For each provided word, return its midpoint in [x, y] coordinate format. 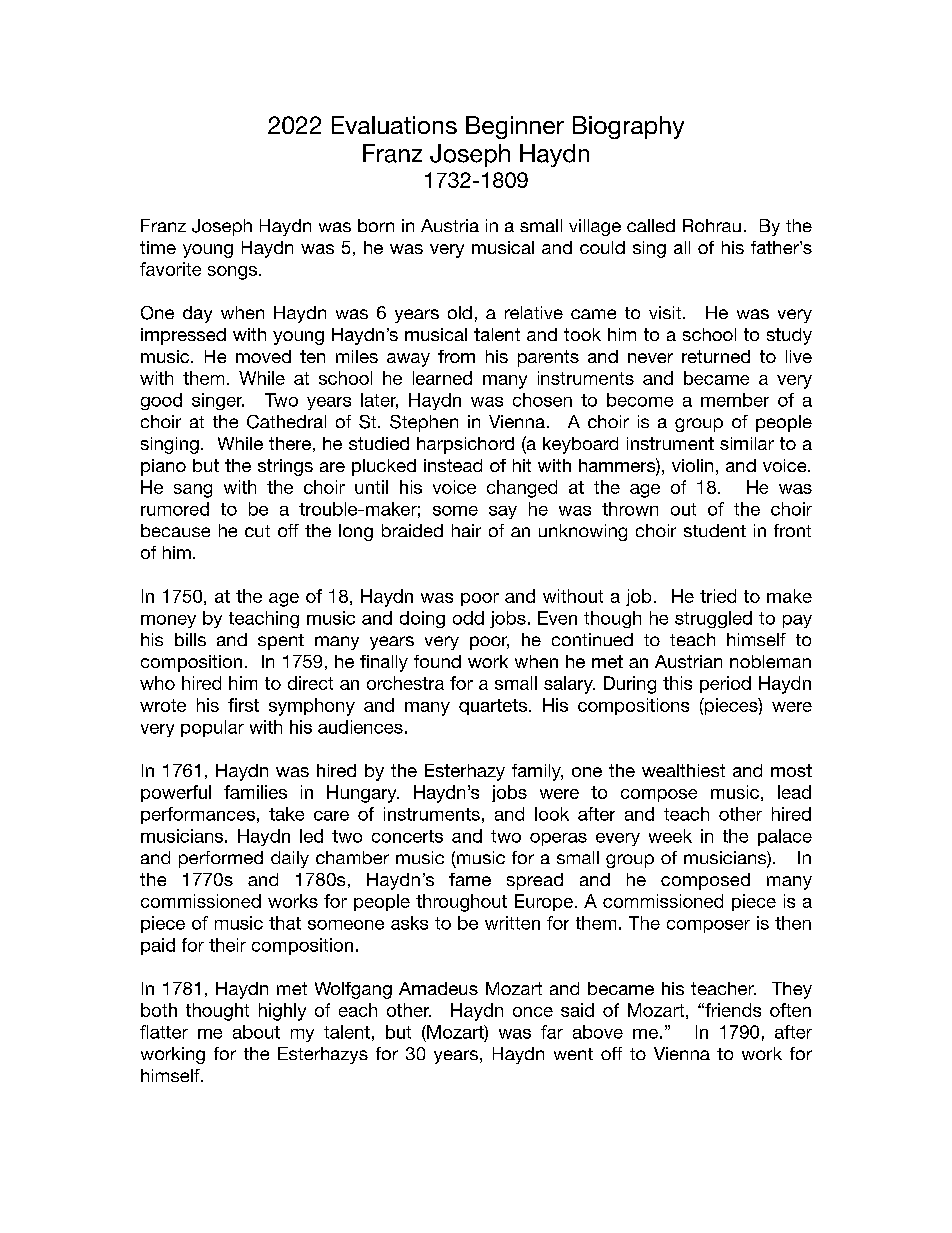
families [255, 792]
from [456, 356]
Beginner [515, 127]
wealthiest [683, 770]
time [158, 247]
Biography [628, 127]
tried [718, 596]
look [552, 814]
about [256, 1032]
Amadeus [438, 988]
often [790, 1010]
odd [468, 618]
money [168, 621]
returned [716, 356]
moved [263, 356]
